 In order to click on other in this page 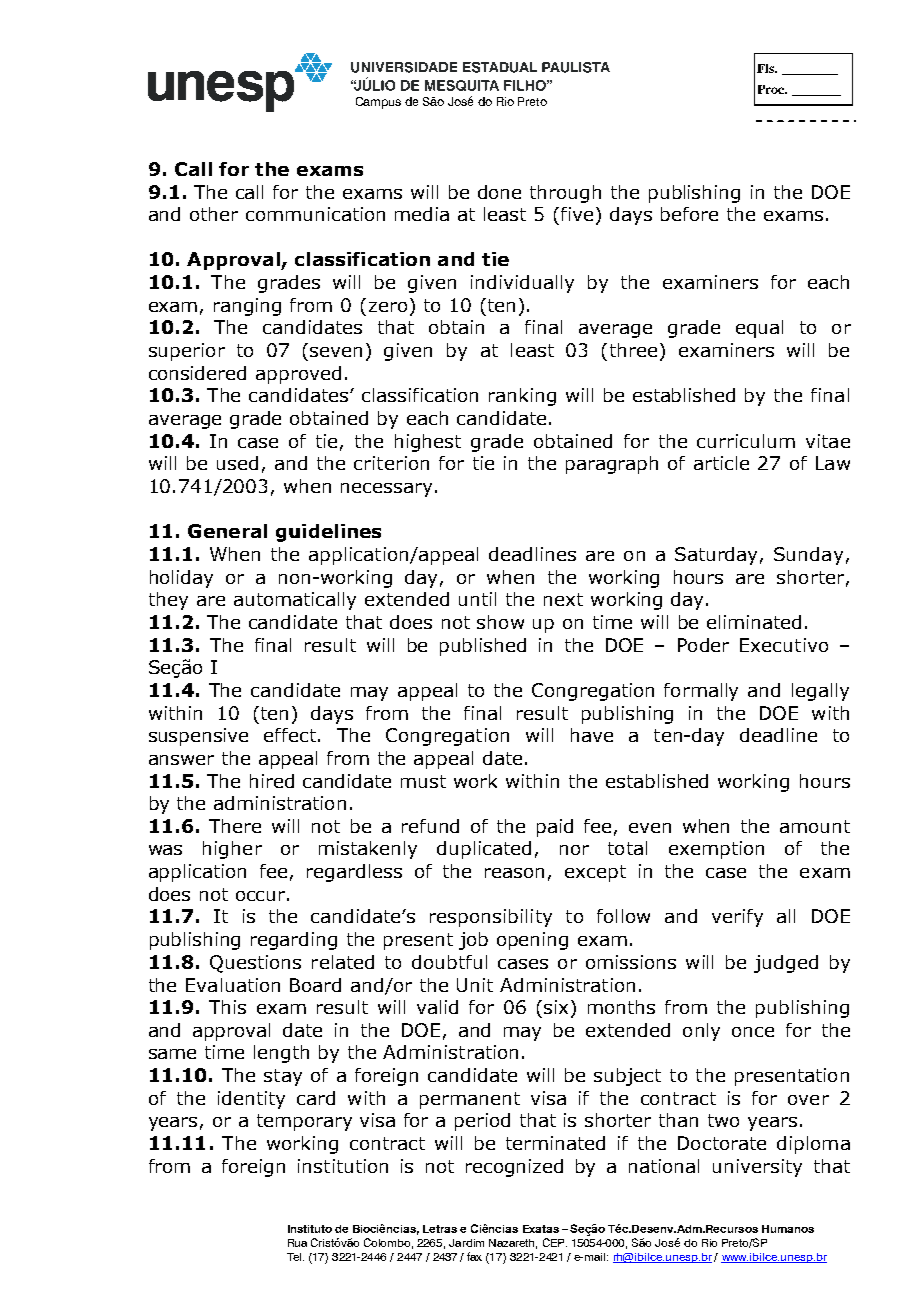, I will do `click(214, 214)`.
